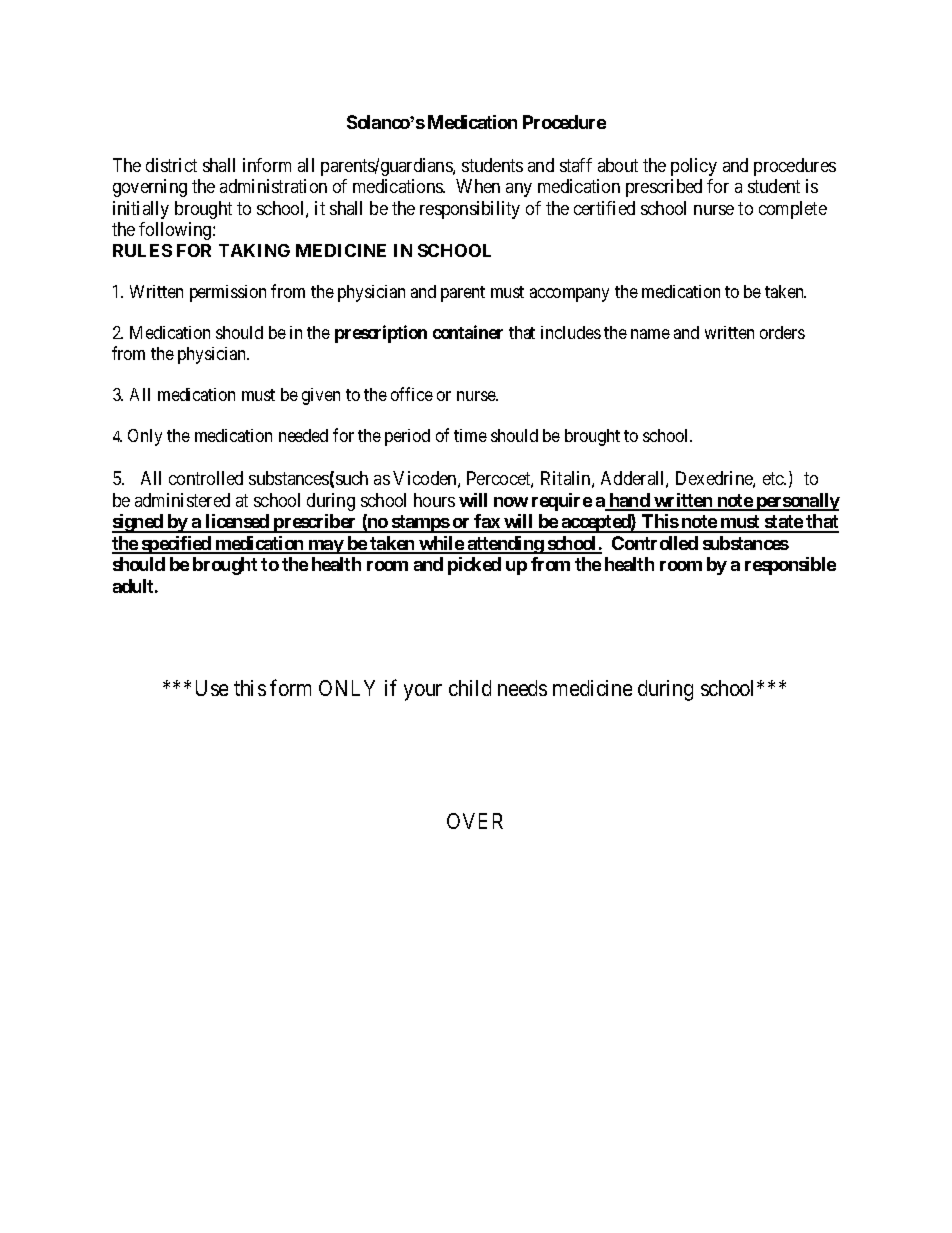  Describe the element at coordinates (478, 186) in the screenshot. I see `When` at that location.
